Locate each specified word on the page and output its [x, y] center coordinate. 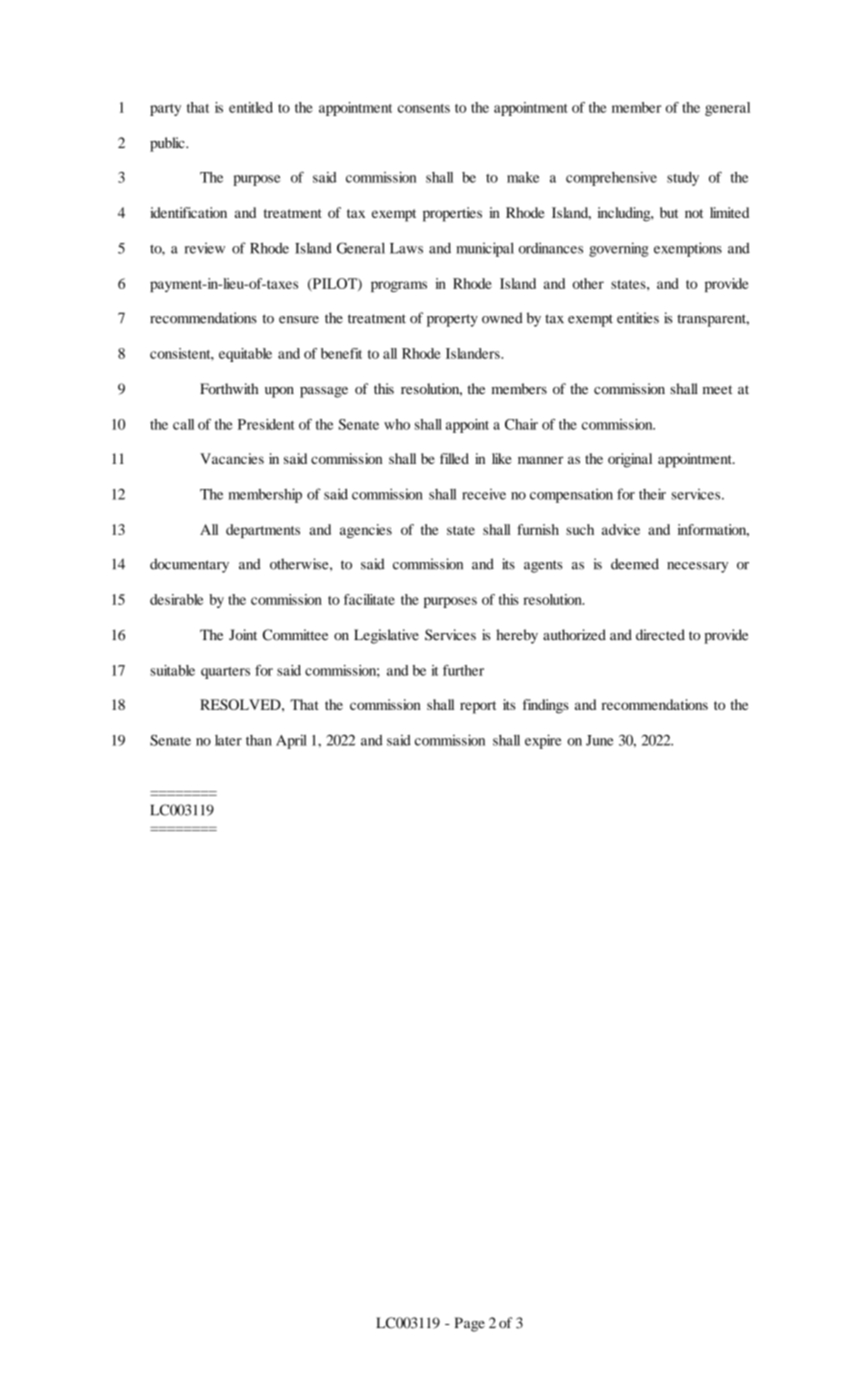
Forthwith [229, 388]
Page [470, 1324]
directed [660, 635]
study [683, 179]
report [478, 707]
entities [638, 318]
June [599, 740]
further [463, 670]
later [228, 740]
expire [543, 741]
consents [424, 108]
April [291, 741]
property [452, 320]
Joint [243, 635]
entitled [251, 107]
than [259, 740]
